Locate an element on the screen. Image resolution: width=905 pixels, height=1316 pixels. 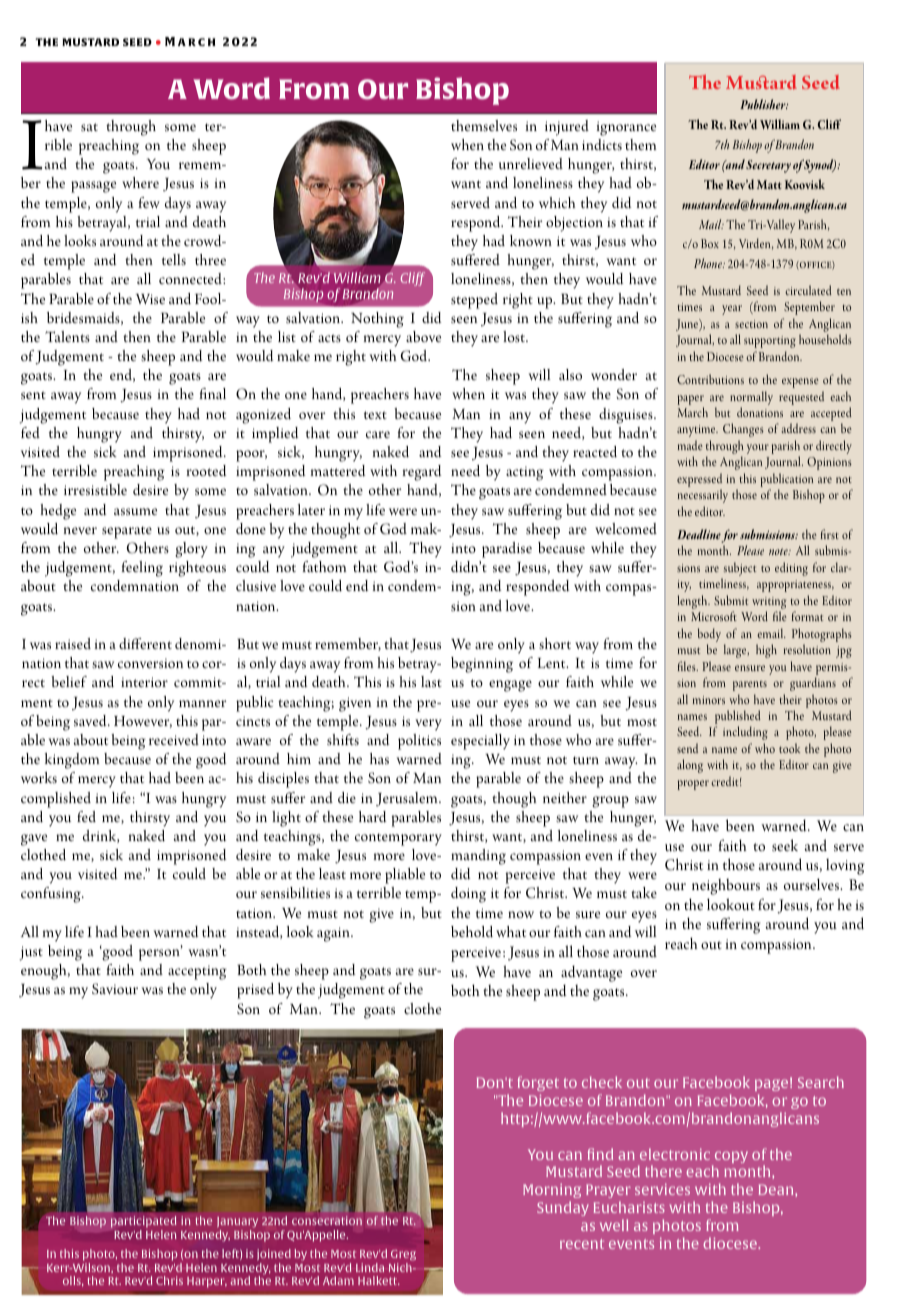
injured is located at coordinates (567, 128).
